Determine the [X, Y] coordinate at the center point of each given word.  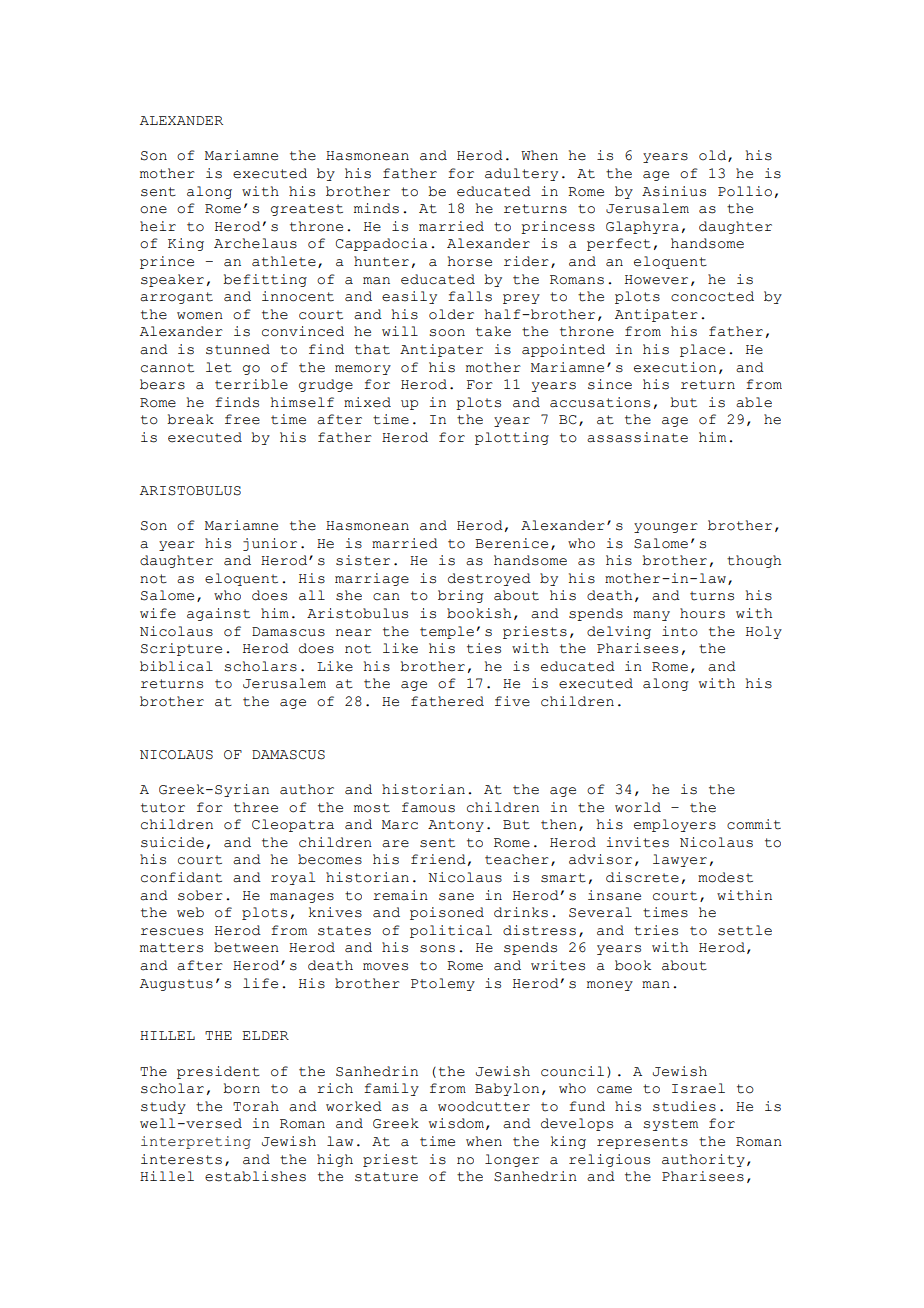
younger [666, 528]
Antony [456, 826]
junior [270, 544]
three [256, 807]
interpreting [196, 1142]
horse [470, 261]
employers [675, 825]
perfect [619, 244]
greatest [307, 210]
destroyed [489, 579]
